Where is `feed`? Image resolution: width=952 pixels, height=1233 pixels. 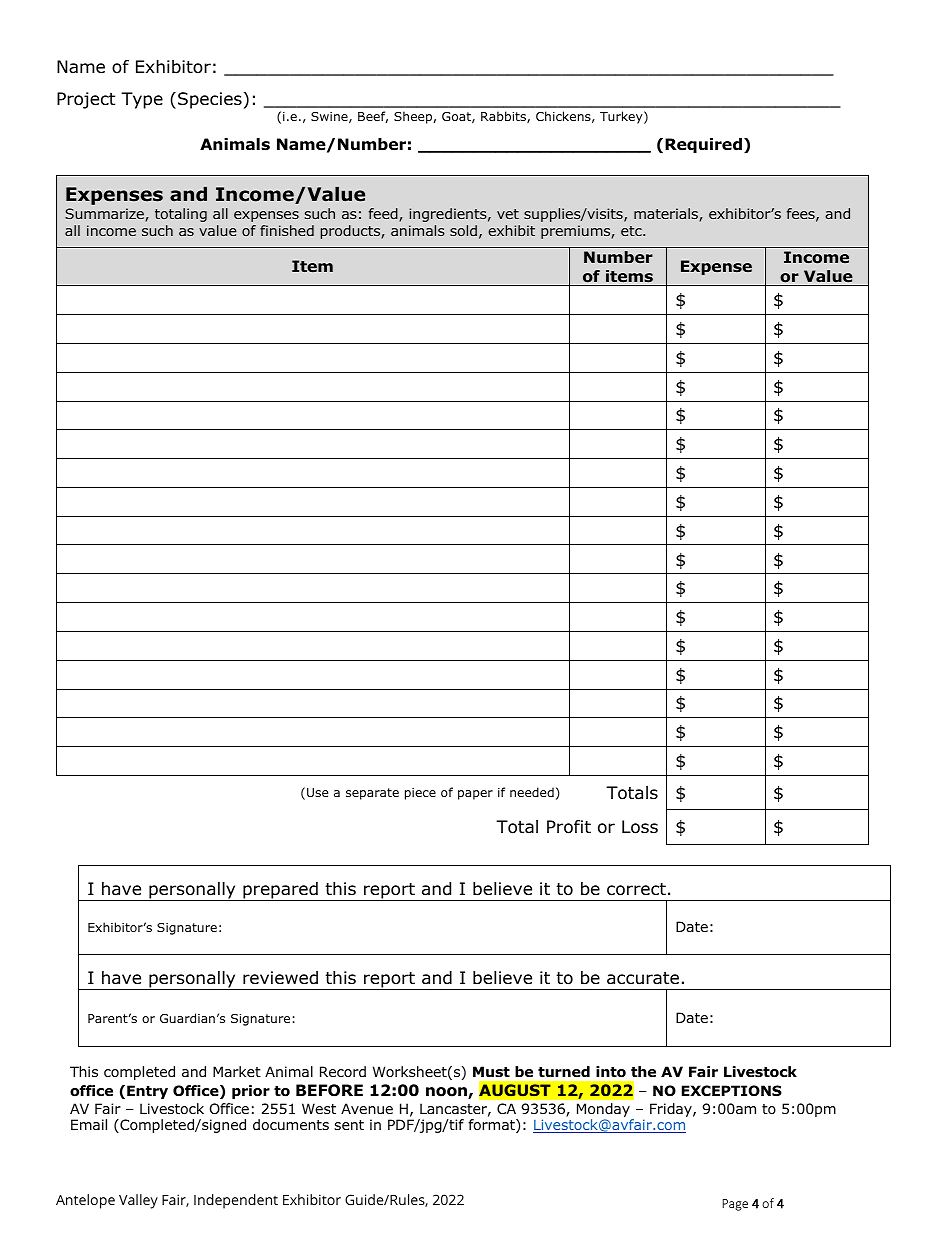 feed is located at coordinates (384, 215).
